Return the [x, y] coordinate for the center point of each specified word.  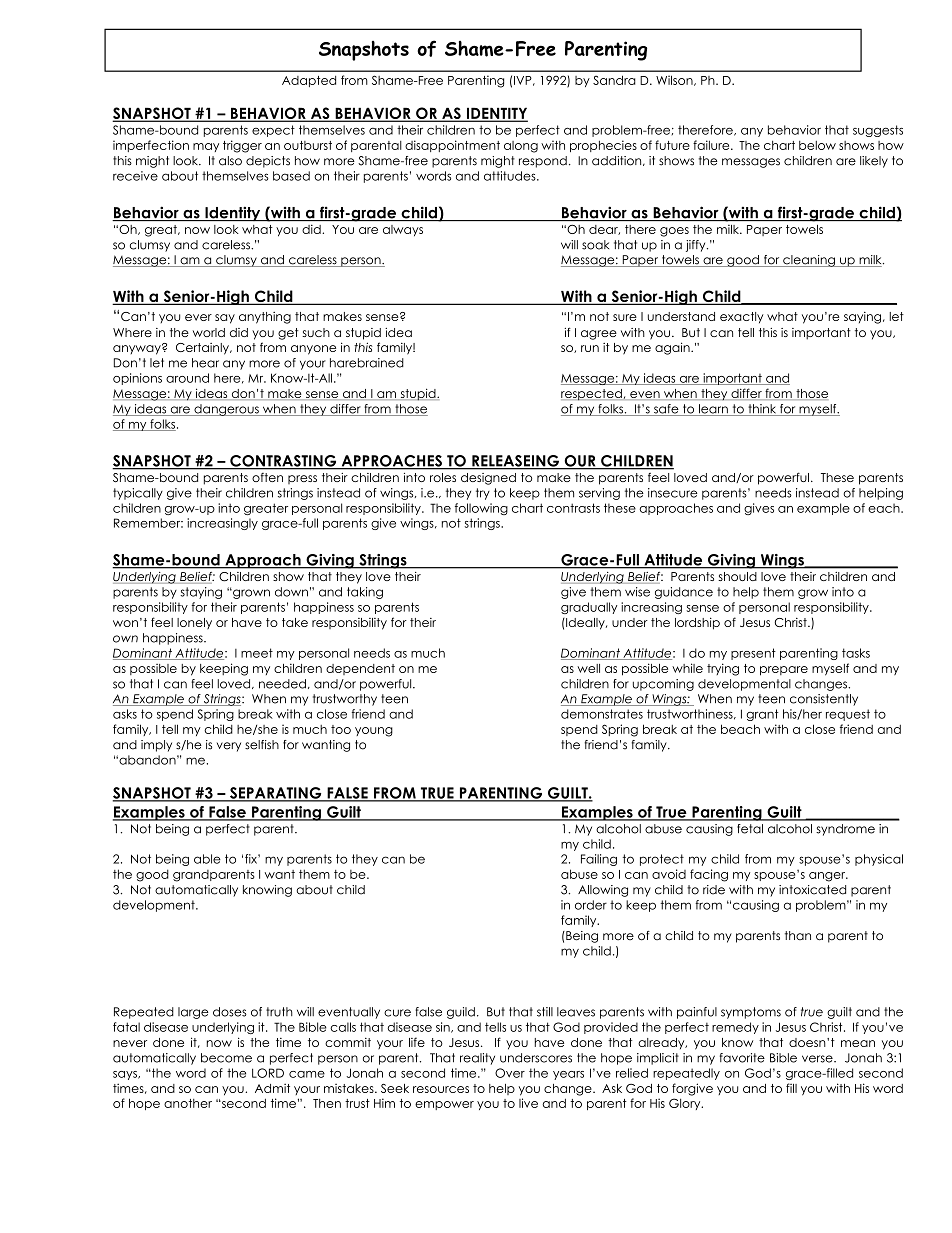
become [226, 1058]
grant [763, 715]
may [206, 147]
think [762, 410]
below [817, 145]
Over [510, 1073]
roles [443, 477]
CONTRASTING [283, 462]
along [521, 147]
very [229, 747]
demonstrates [602, 714]
